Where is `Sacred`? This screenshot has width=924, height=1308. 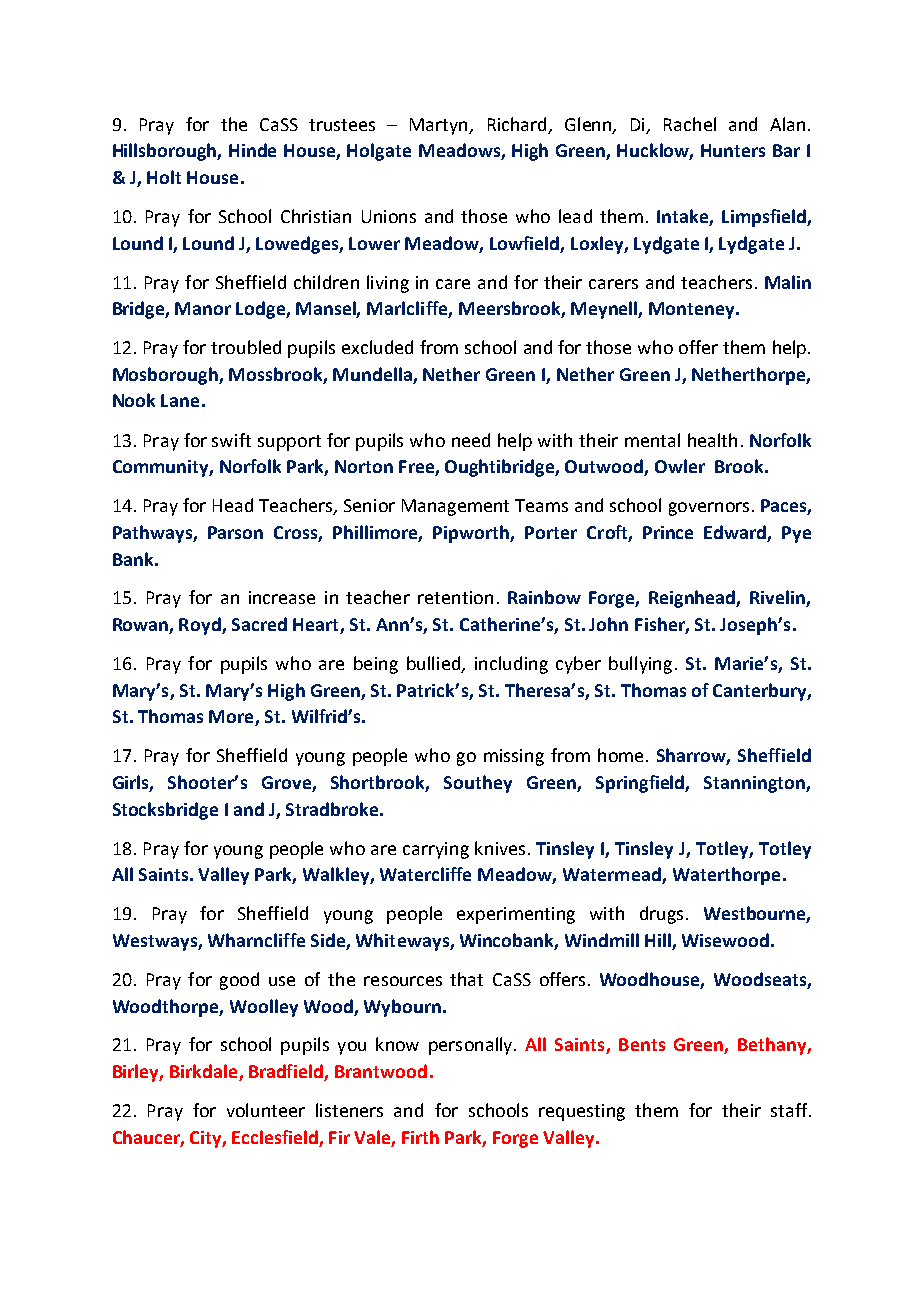 Sacred is located at coordinates (259, 624).
